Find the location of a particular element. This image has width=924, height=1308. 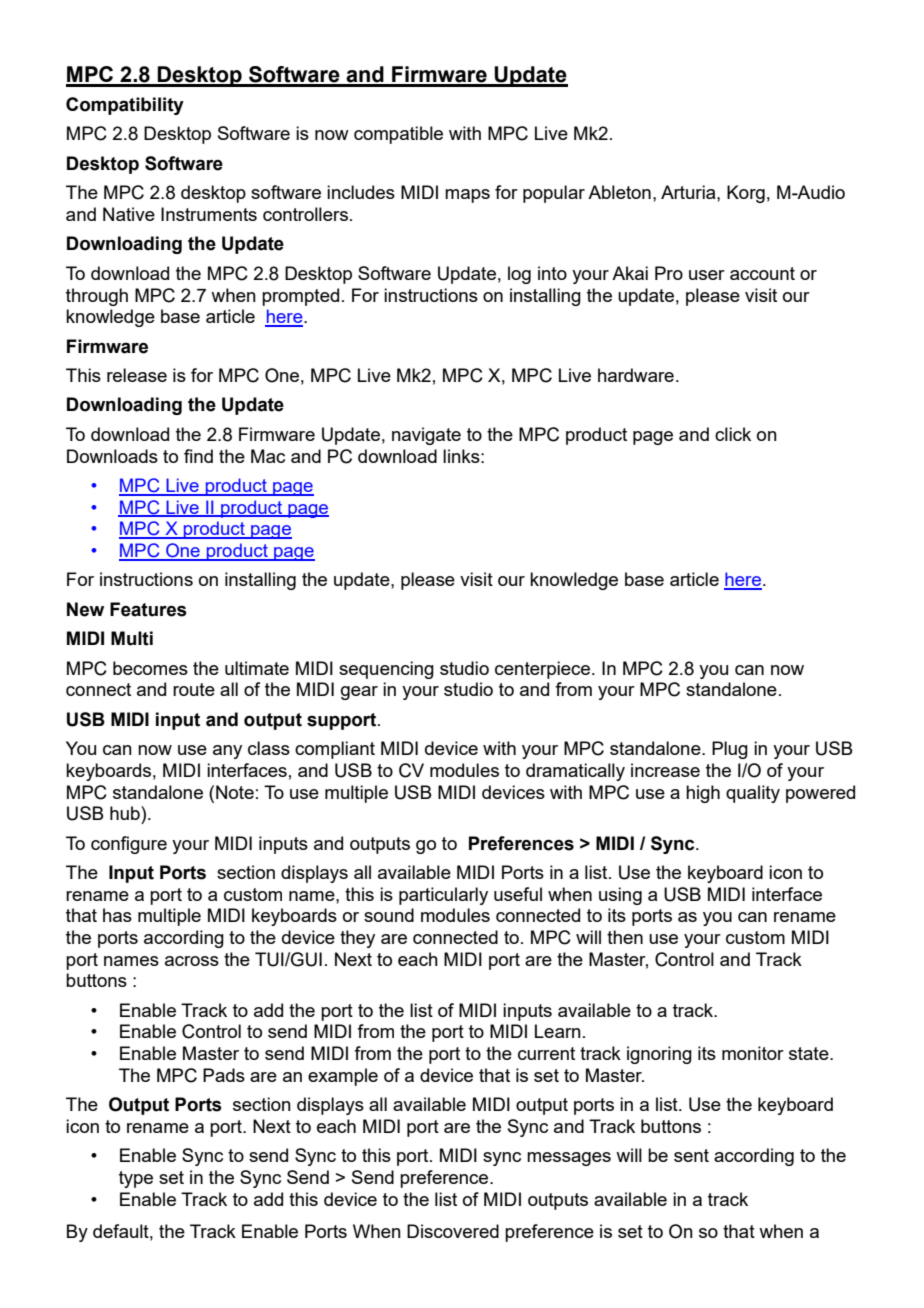

Korg is located at coordinates (746, 194).
